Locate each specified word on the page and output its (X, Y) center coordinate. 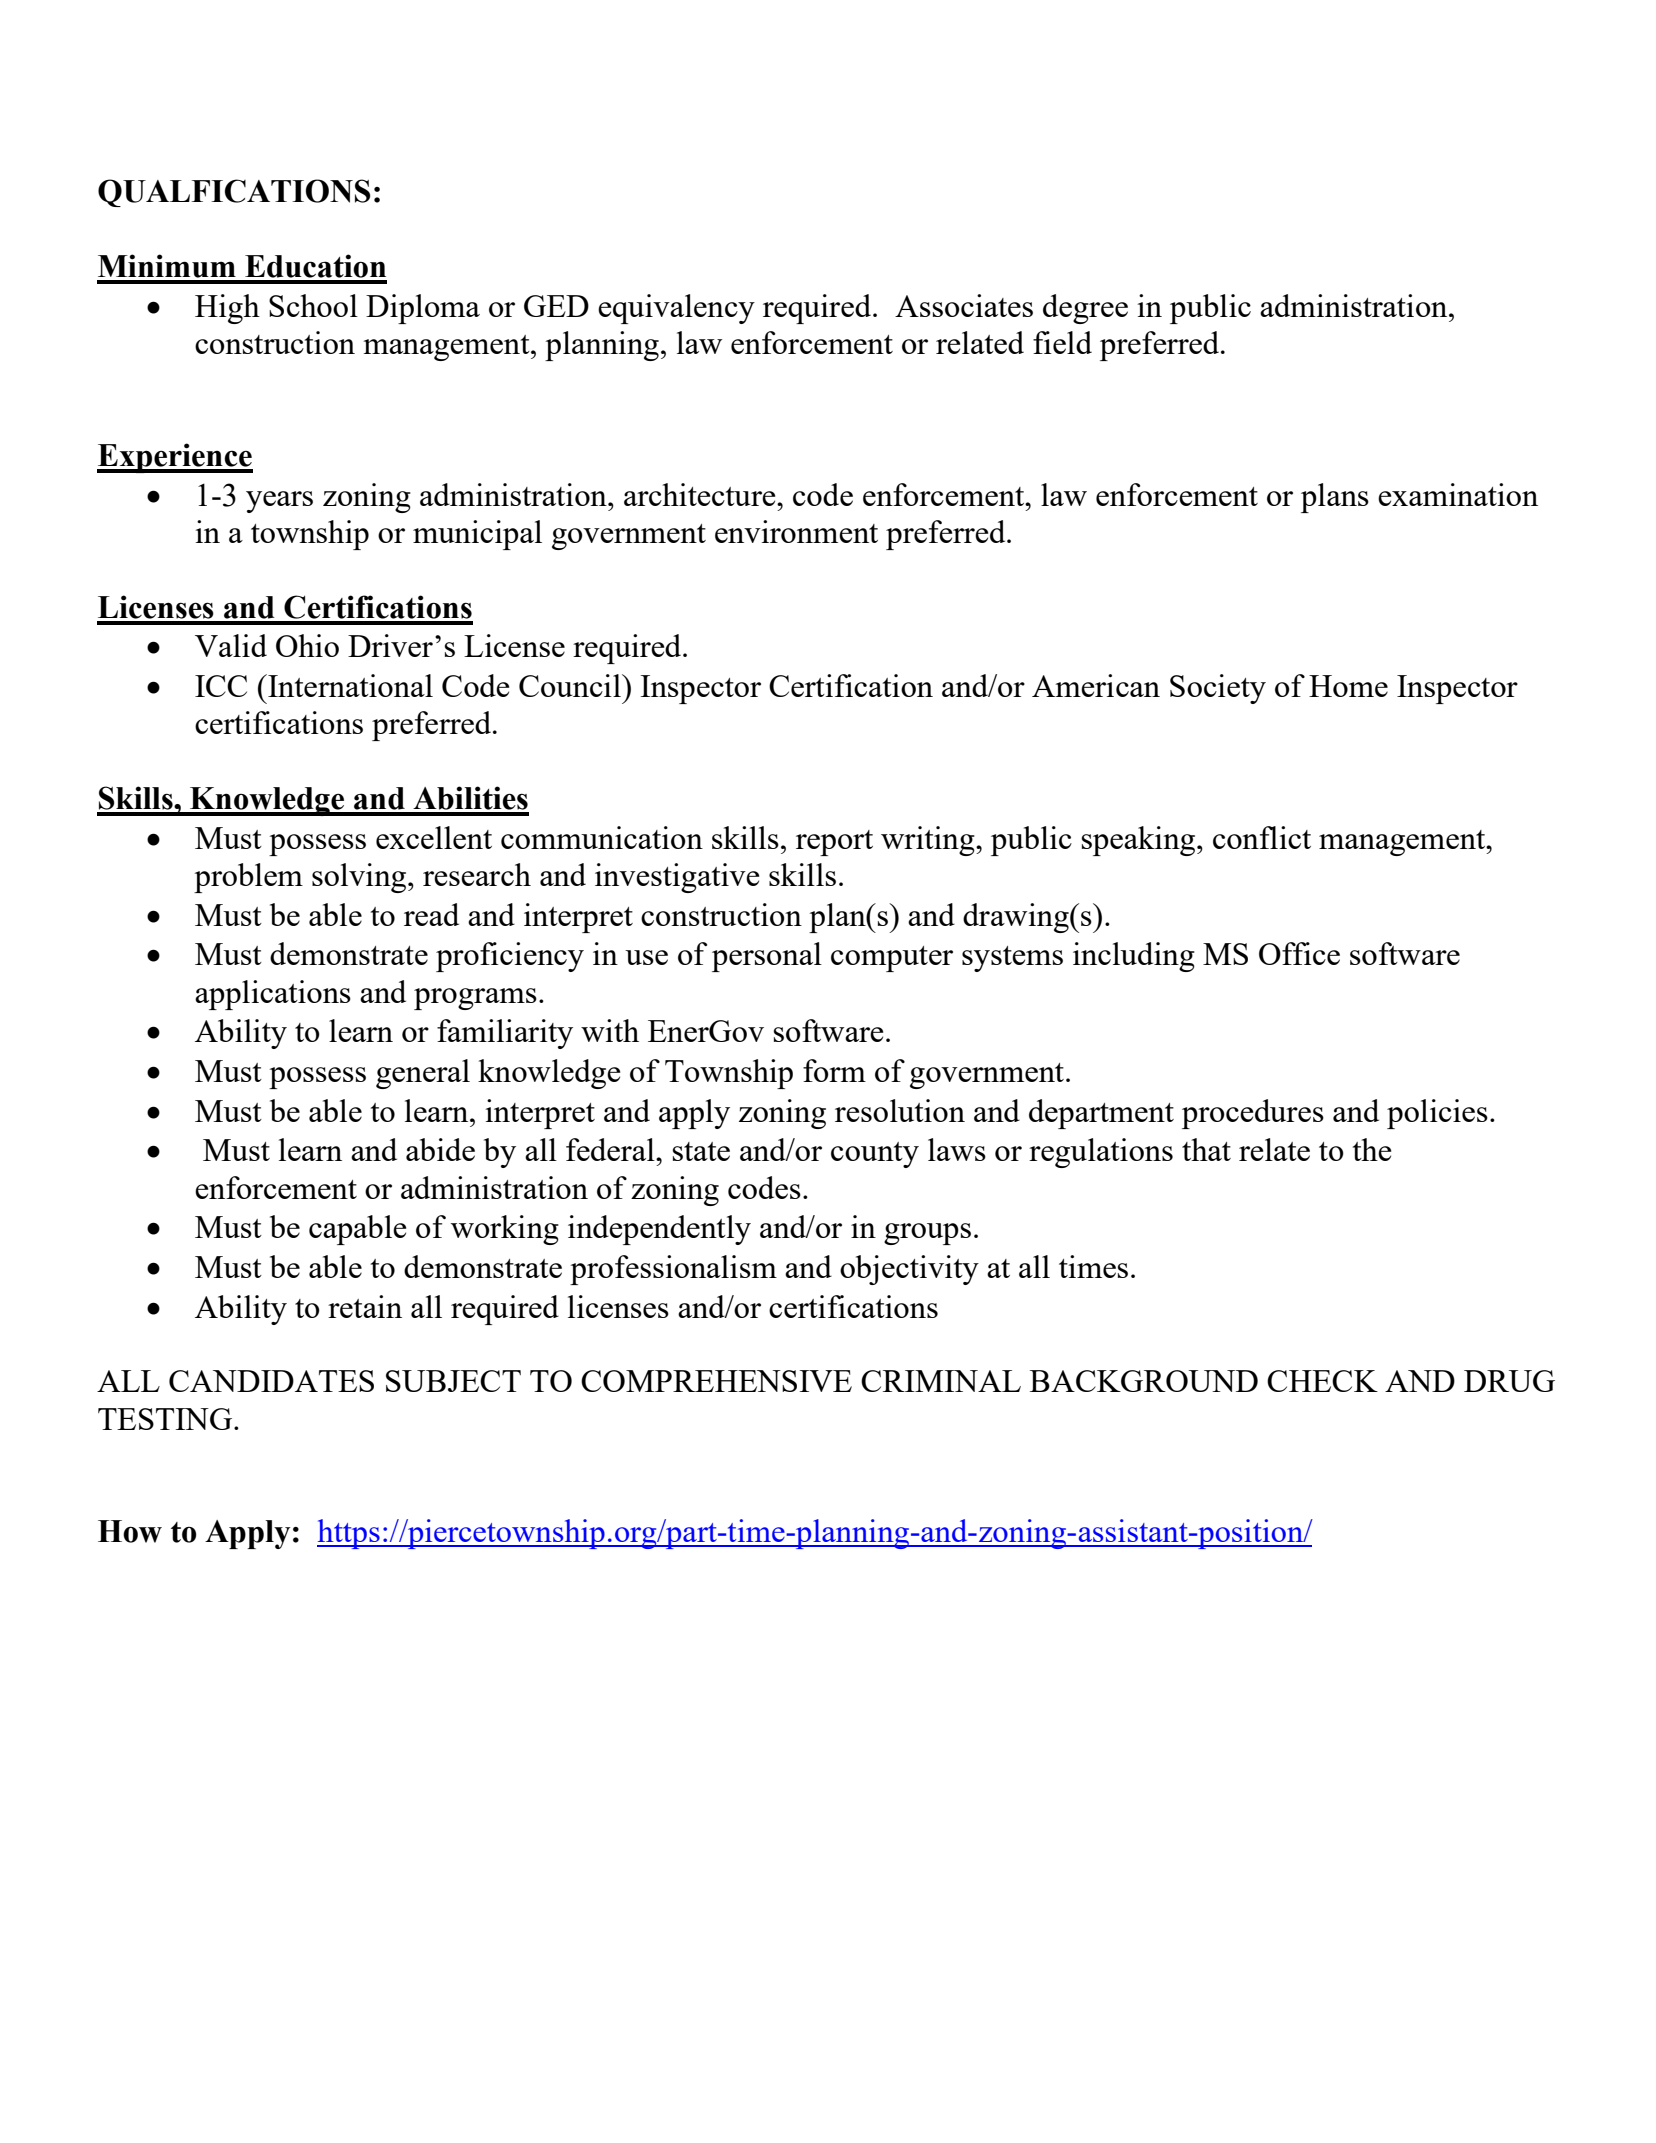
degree (1085, 309)
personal (767, 957)
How (130, 1531)
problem (248, 878)
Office (1299, 953)
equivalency (676, 309)
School (313, 305)
